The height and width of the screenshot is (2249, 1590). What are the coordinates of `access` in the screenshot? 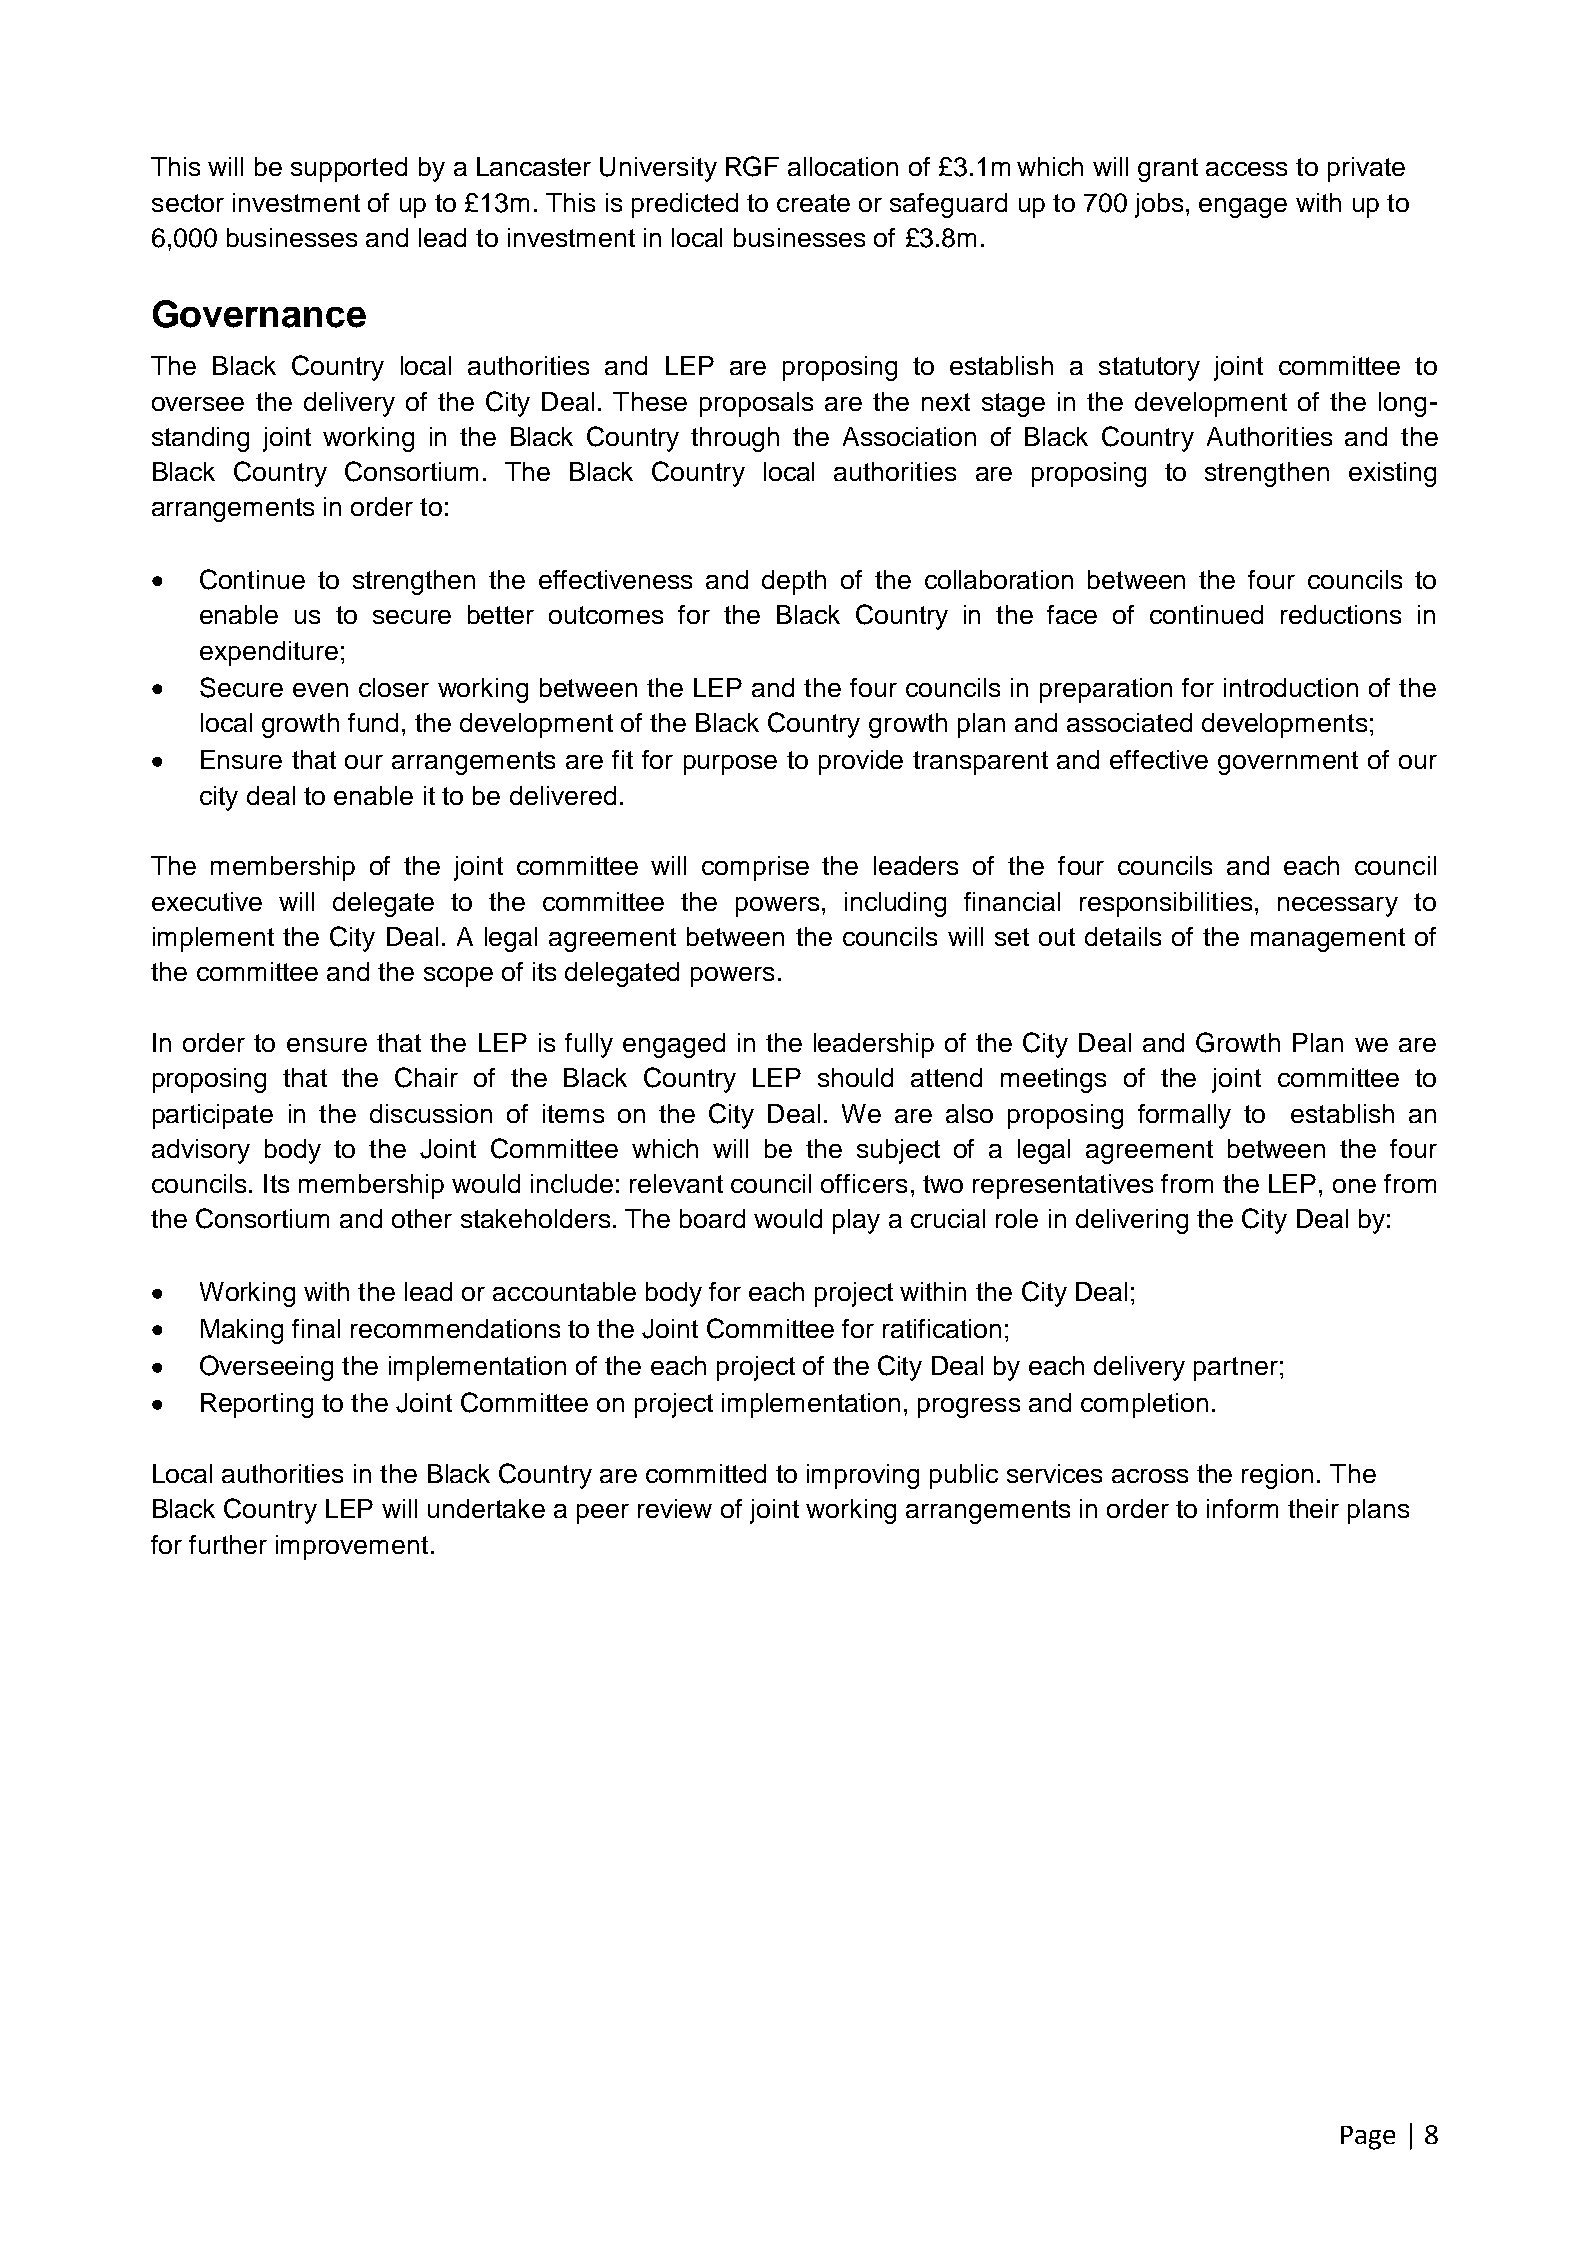 It's located at (1246, 169).
